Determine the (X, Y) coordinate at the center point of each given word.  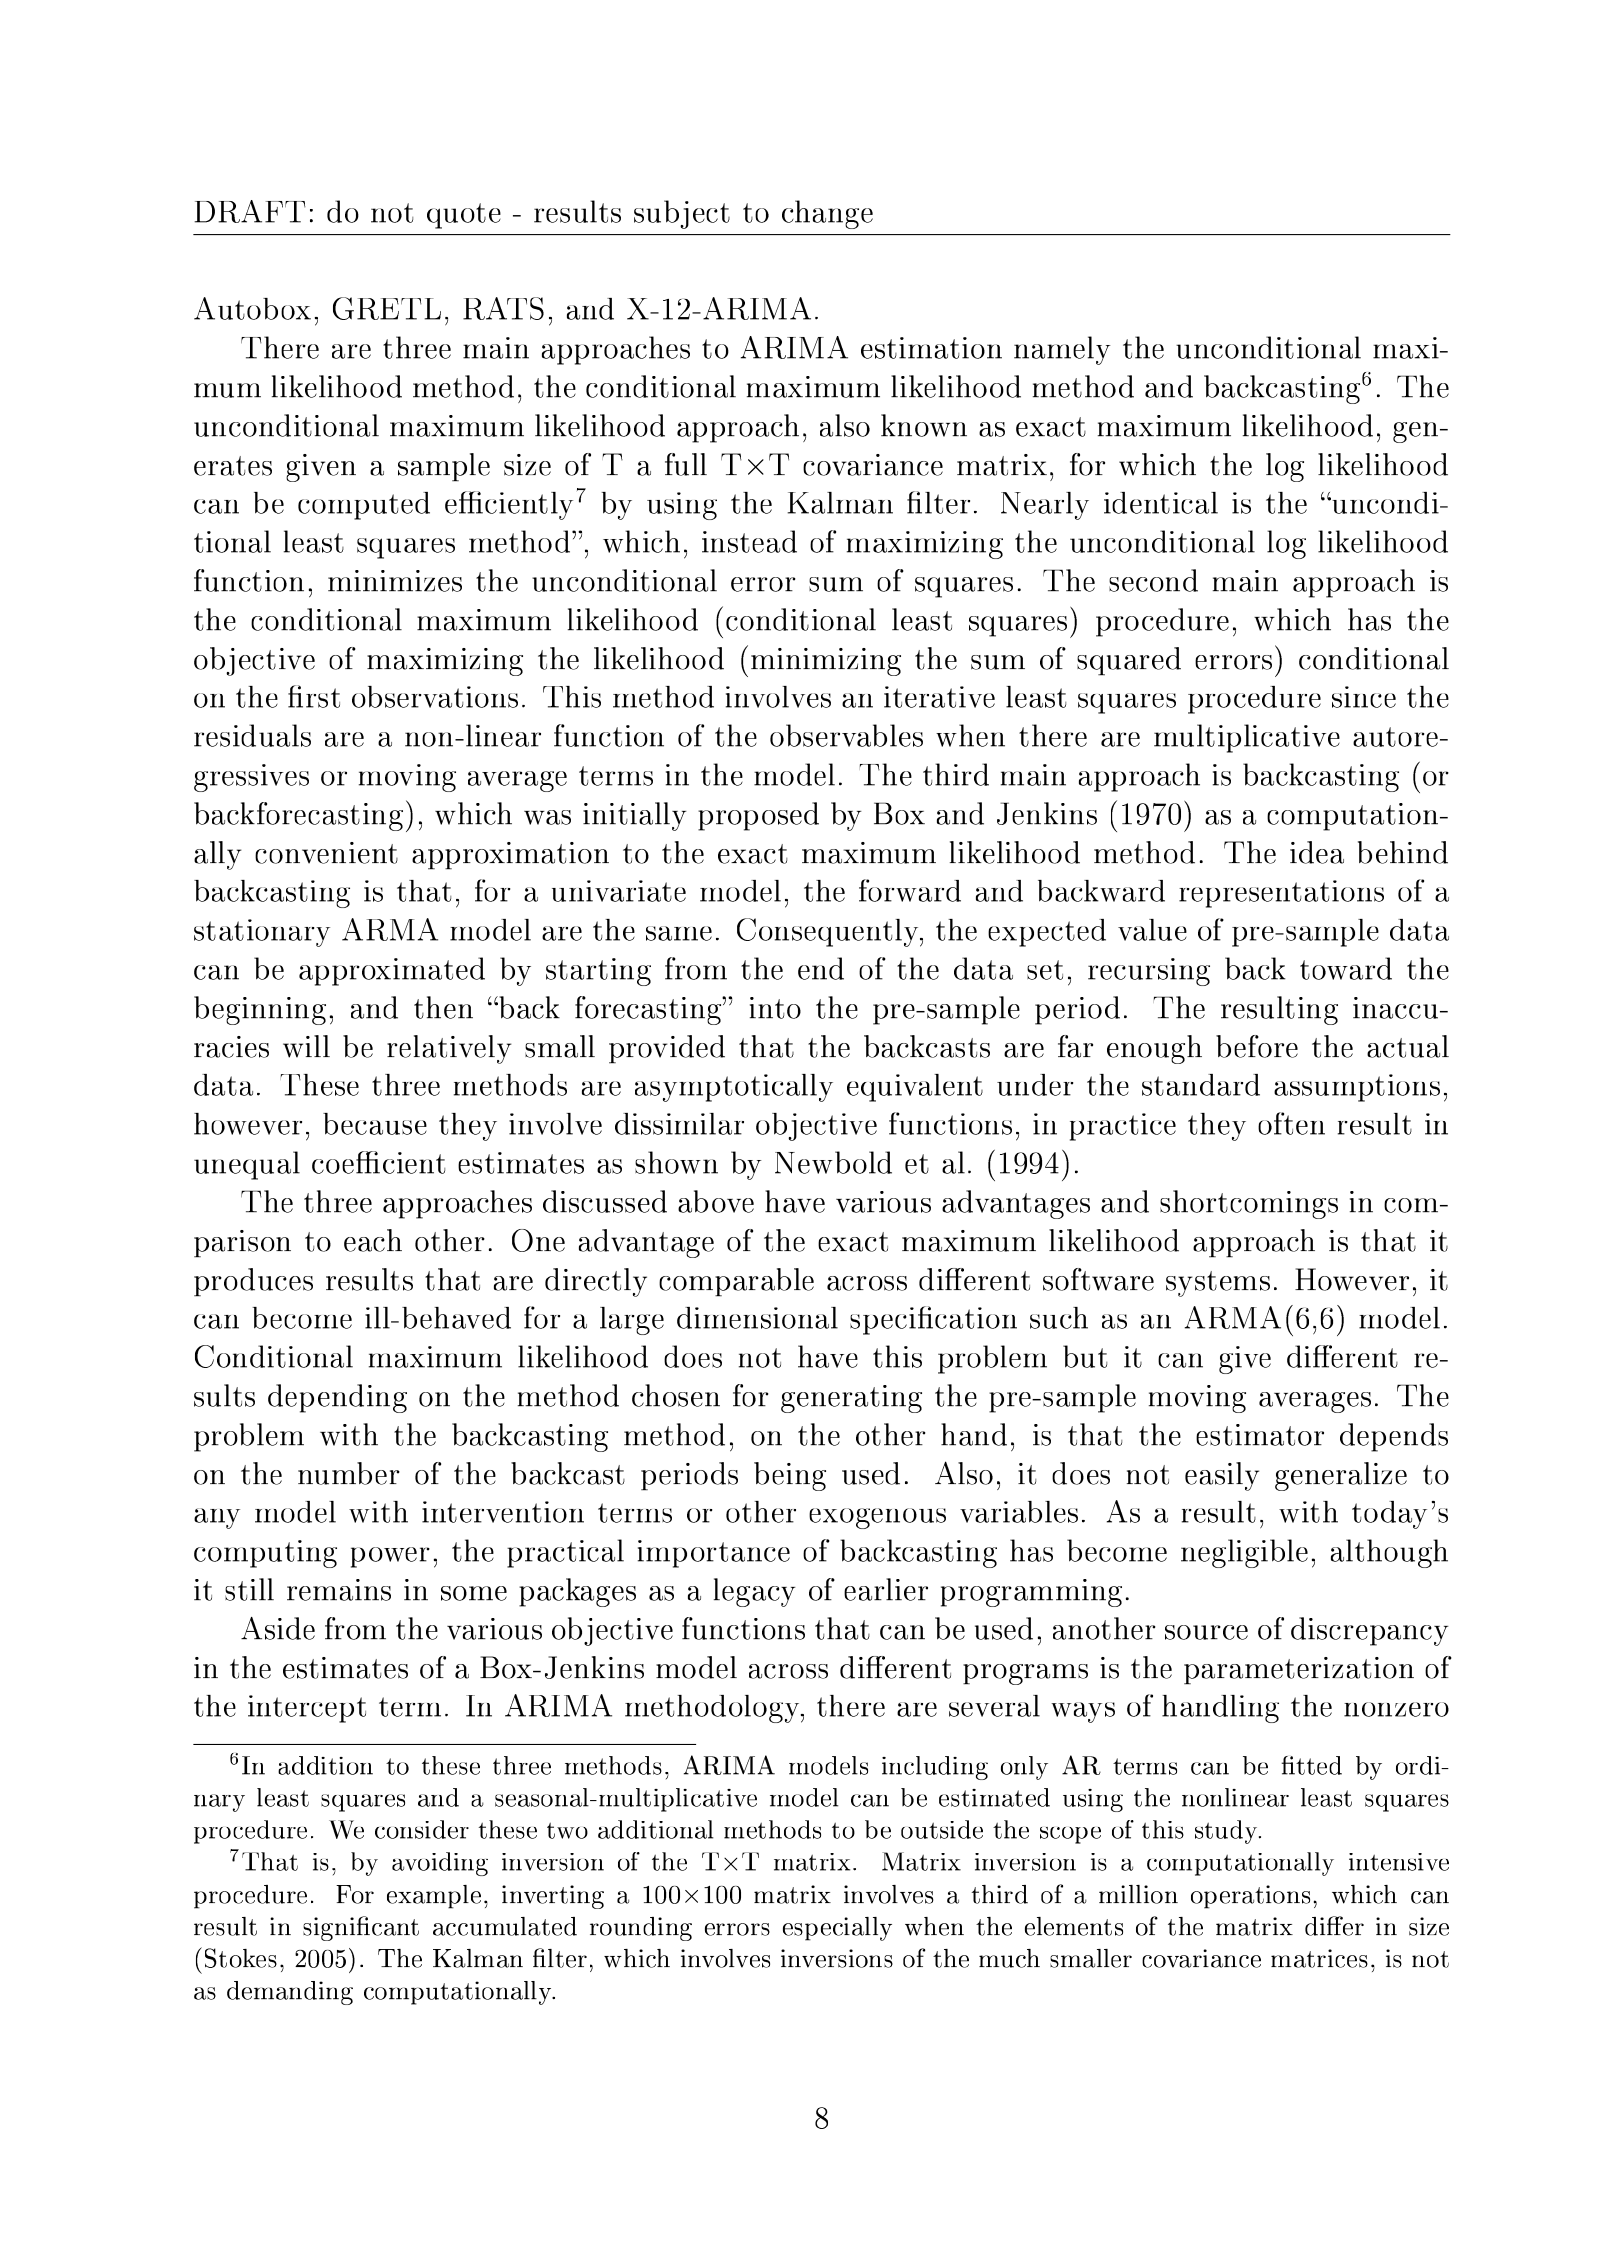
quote (464, 216)
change (827, 214)
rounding (641, 1929)
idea (1317, 852)
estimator (1260, 1435)
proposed (758, 816)
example (434, 1897)
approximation (510, 856)
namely (1062, 350)
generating (851, 1399)
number (349, 1473)
